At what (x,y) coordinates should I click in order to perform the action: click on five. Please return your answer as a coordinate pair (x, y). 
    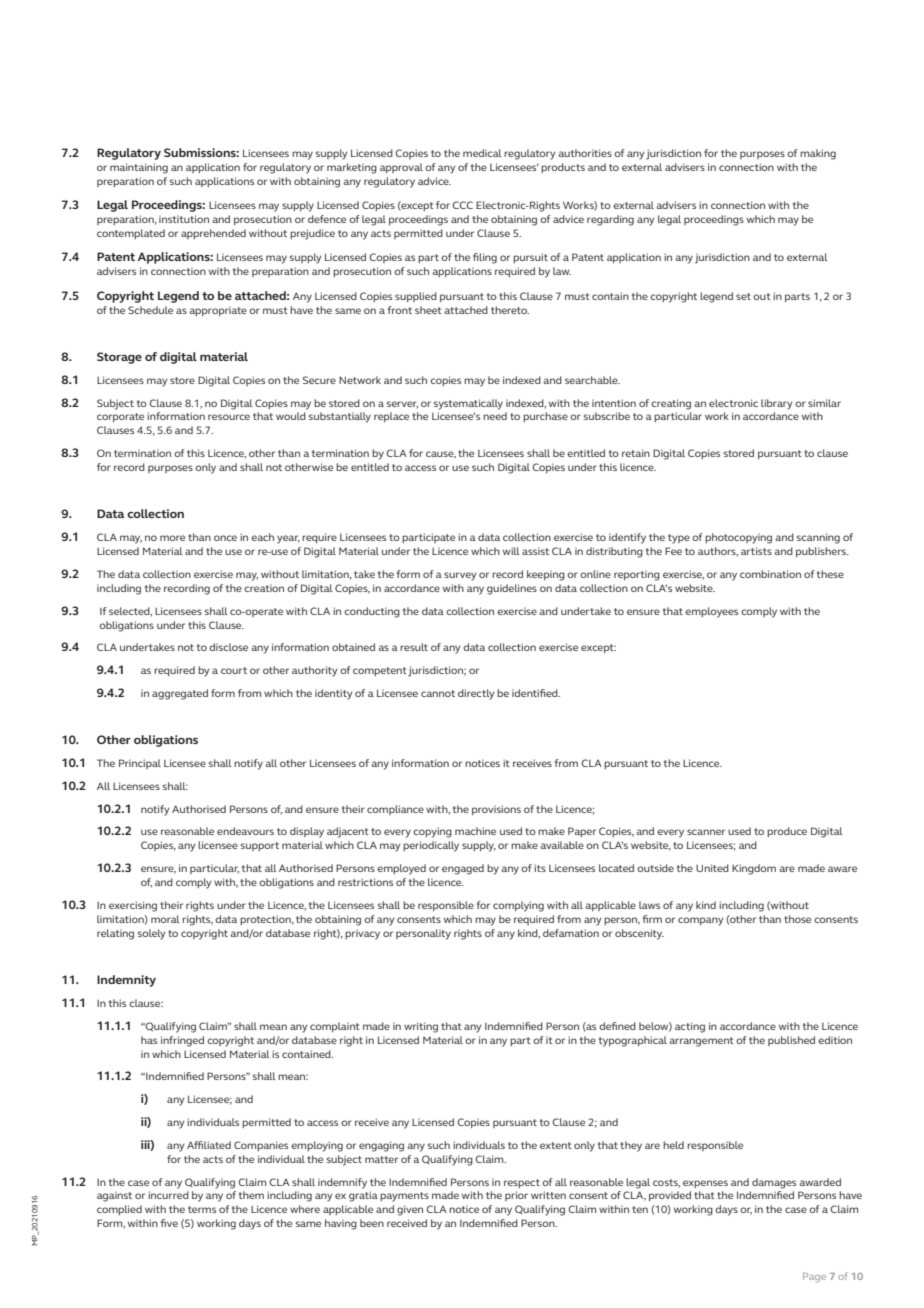
    Looking at the image, I should click on (169, 1223).
